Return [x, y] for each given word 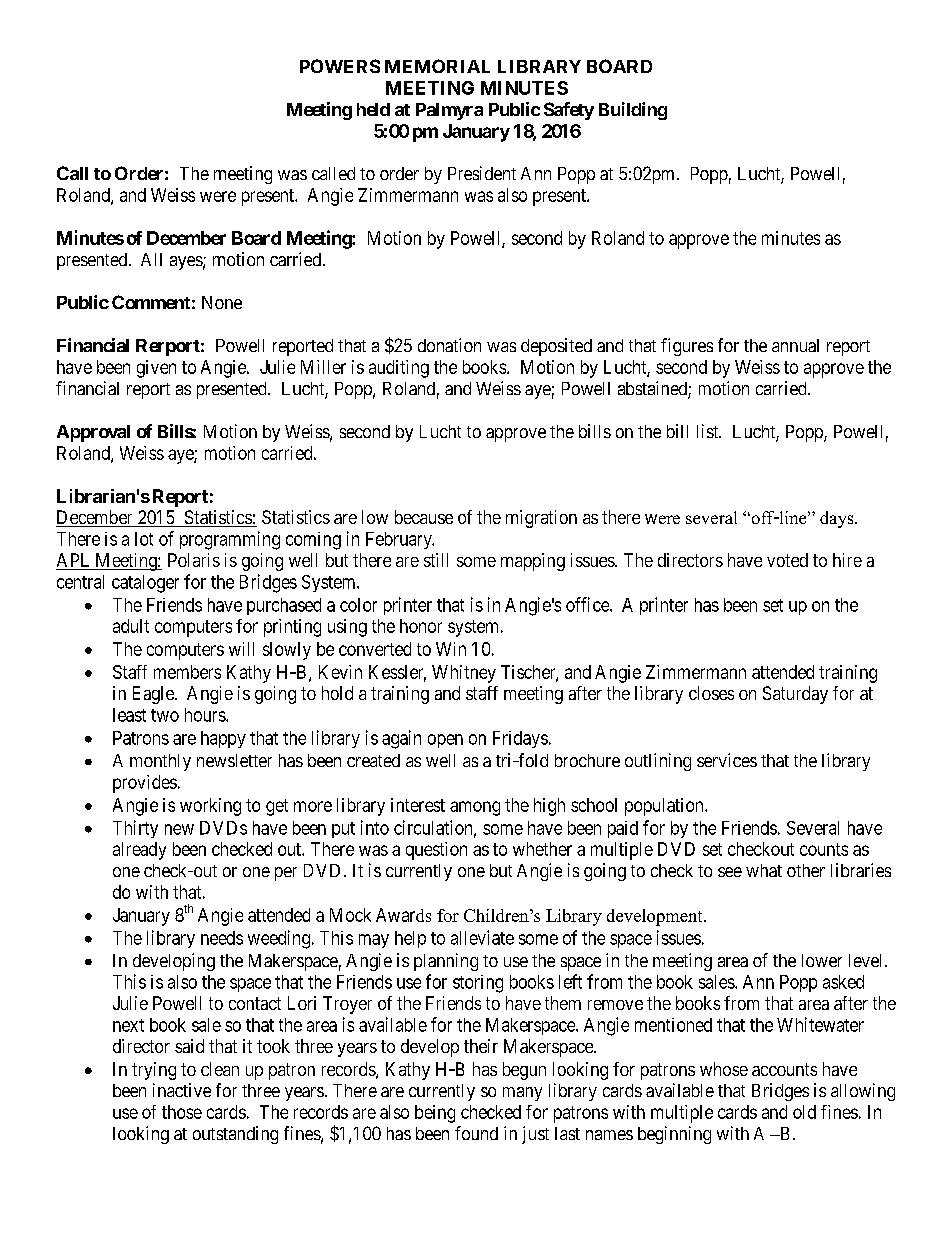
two [165, 715]
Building [633, 111]
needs [222, 938]
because [424, 517]
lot [144, 539]
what [764, 870]
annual [795, 345]
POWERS [340, 66]
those [182, 1112]
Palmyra [449, 111]
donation [449, 345]
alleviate [482, 937]
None [222, 302]
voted [787, 560]
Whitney [464, 674]
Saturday [795, 695]
